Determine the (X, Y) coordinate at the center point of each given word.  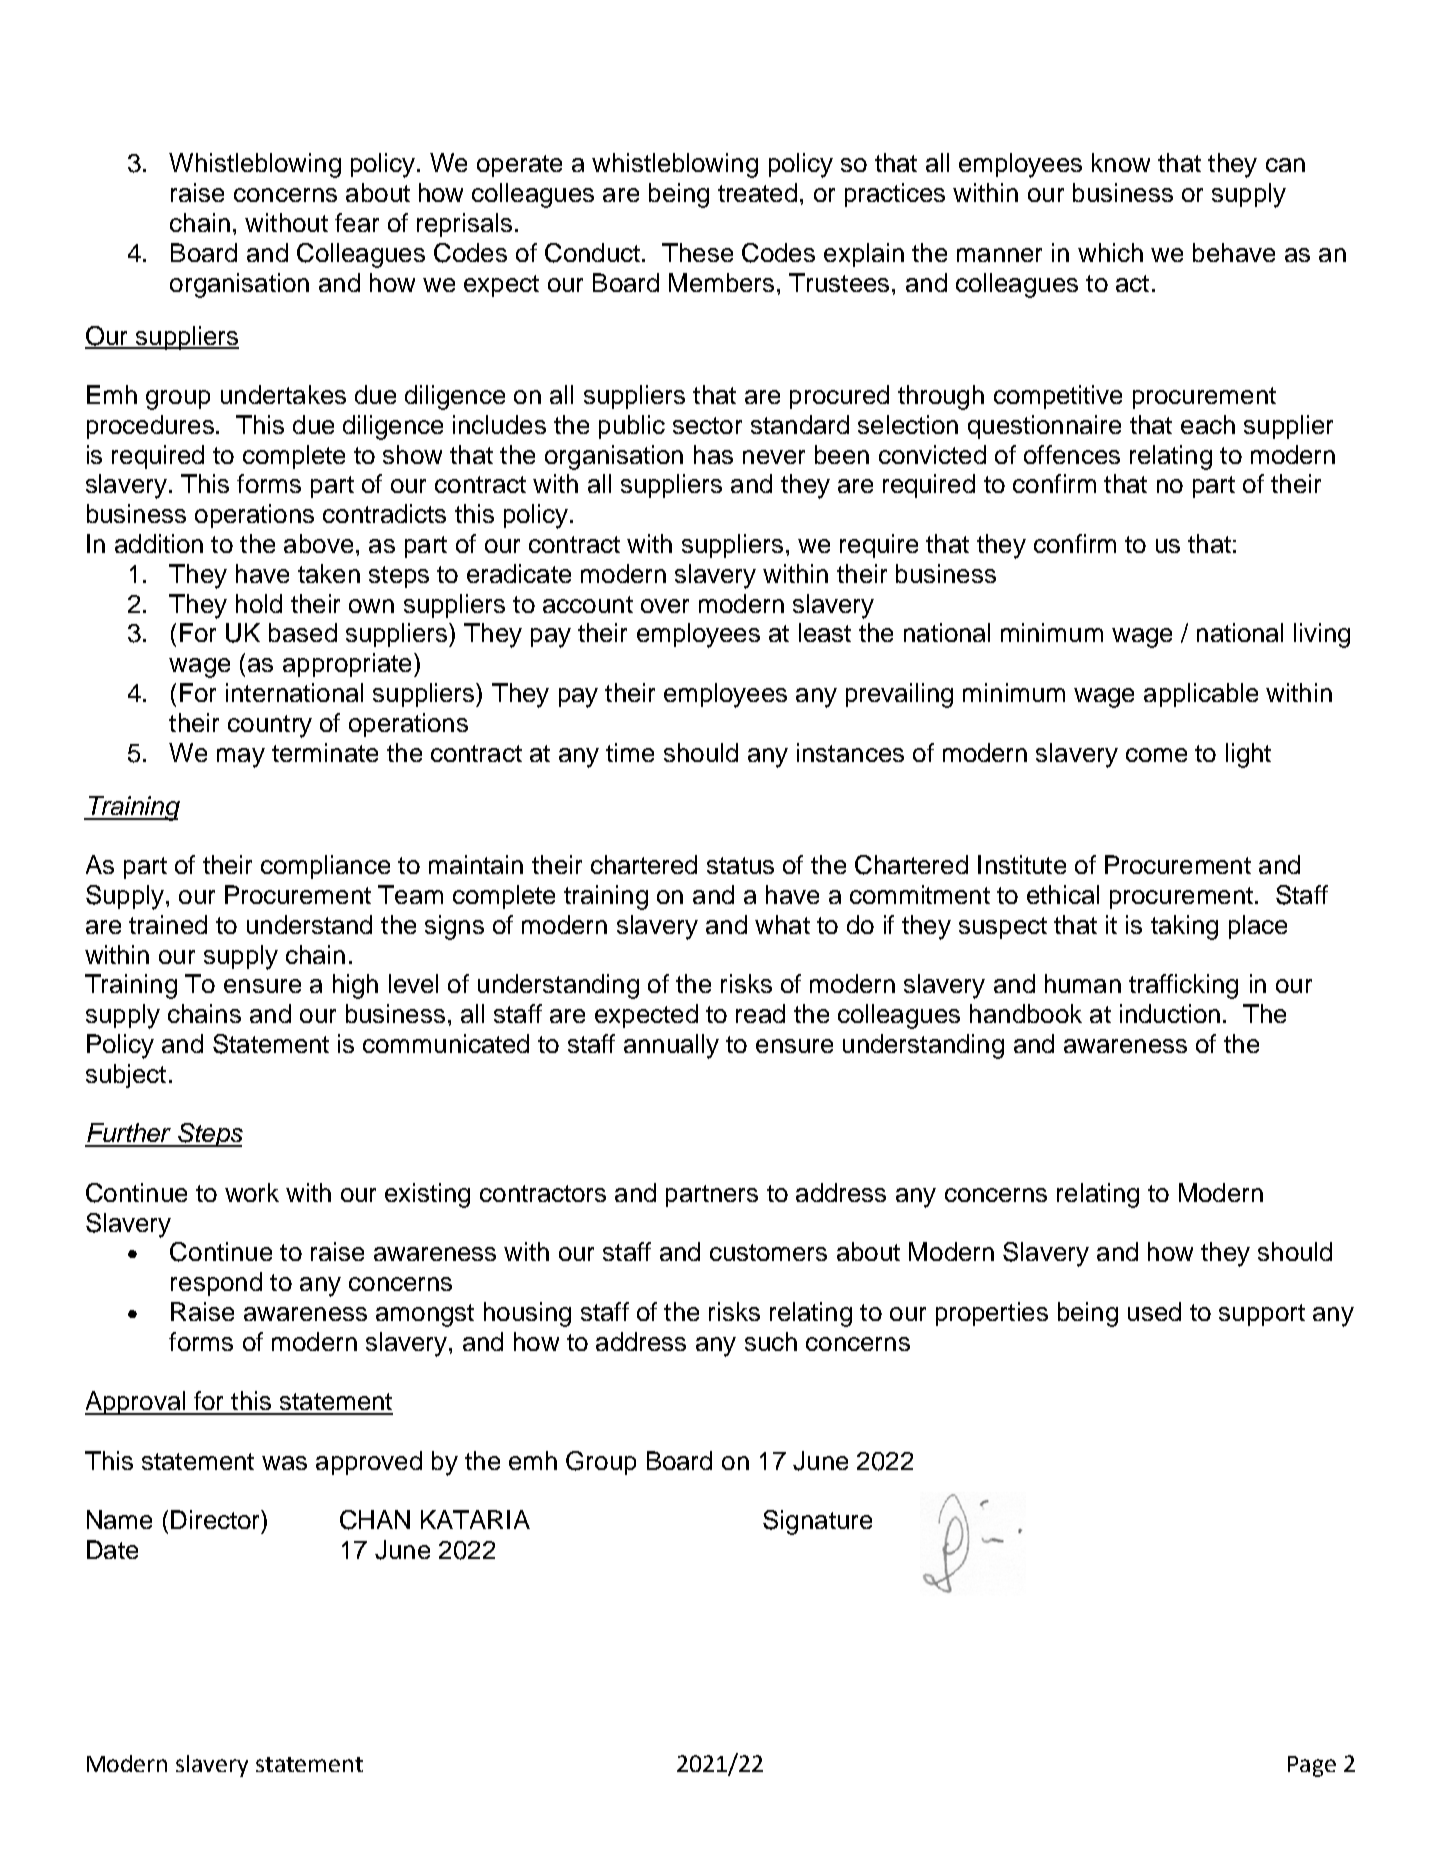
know (1121, 162)
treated (757, 192)
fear (357, 222)
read (760, 1013)
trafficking (1183, 986)
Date (112, 1549)
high (355, 986)
